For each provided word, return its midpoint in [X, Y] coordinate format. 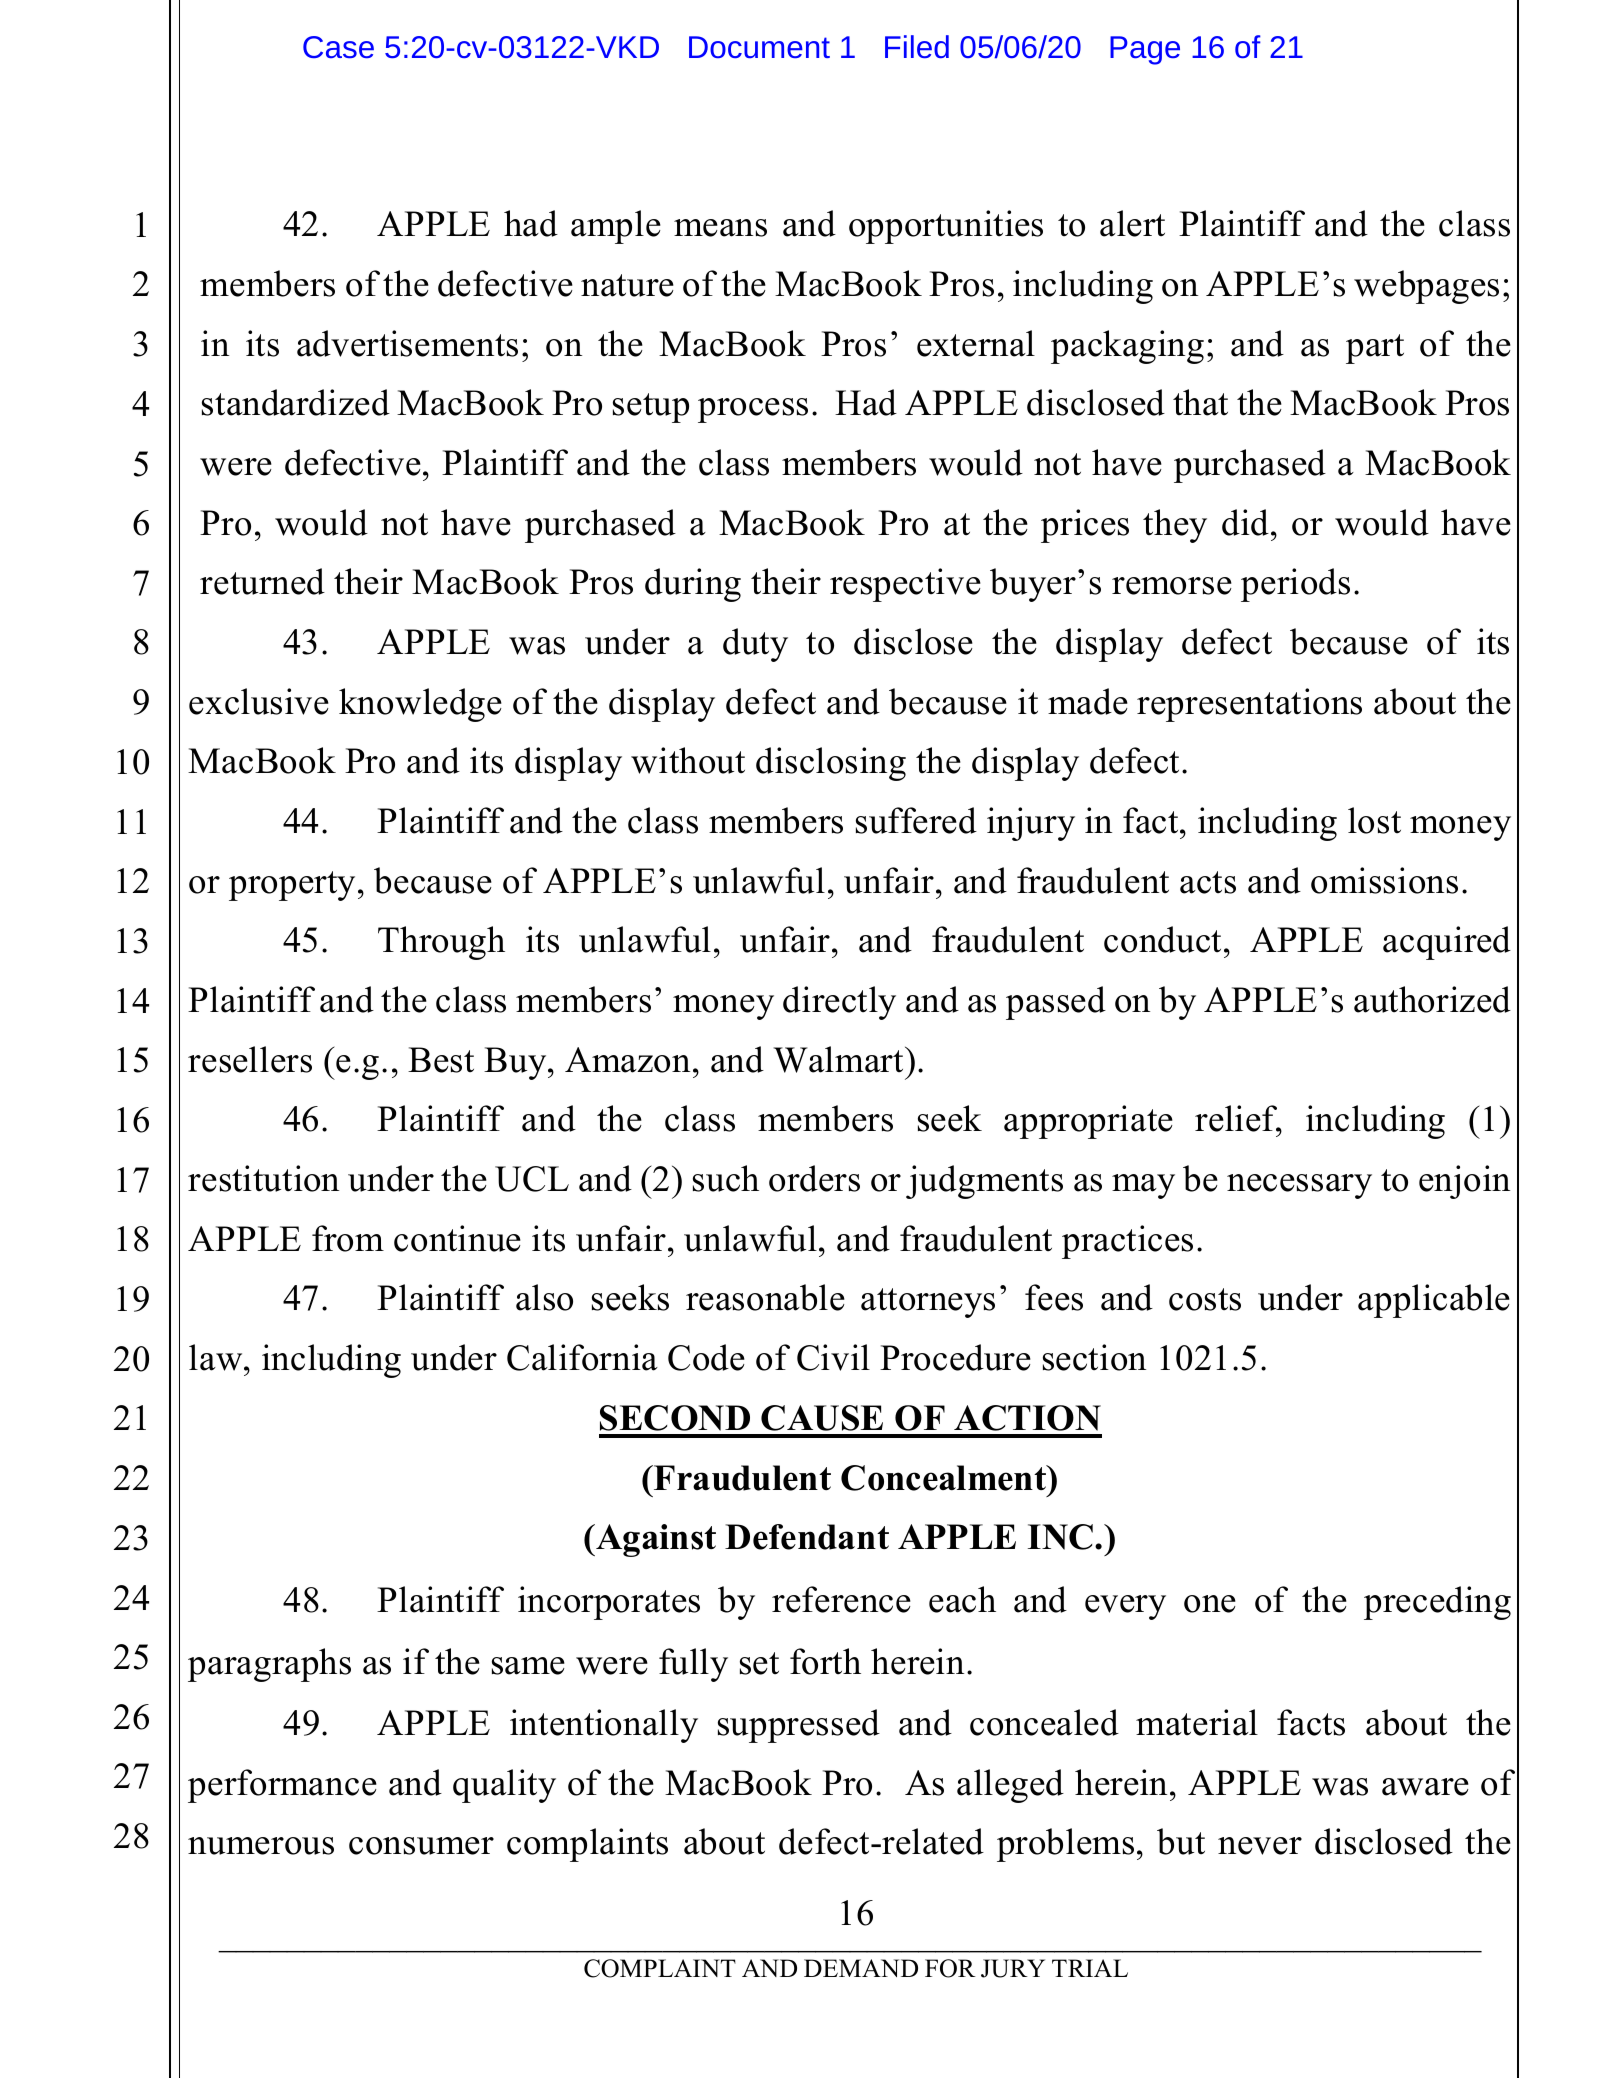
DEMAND [861, 1968]
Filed [917, 46]
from [348, 1238]
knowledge [420, 705]
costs [1205, 1299]
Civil [833, 1357]
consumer [421, 1846]
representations [1249, 705]
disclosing [831, 764]
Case [338, 47]
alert [1132, 223]
